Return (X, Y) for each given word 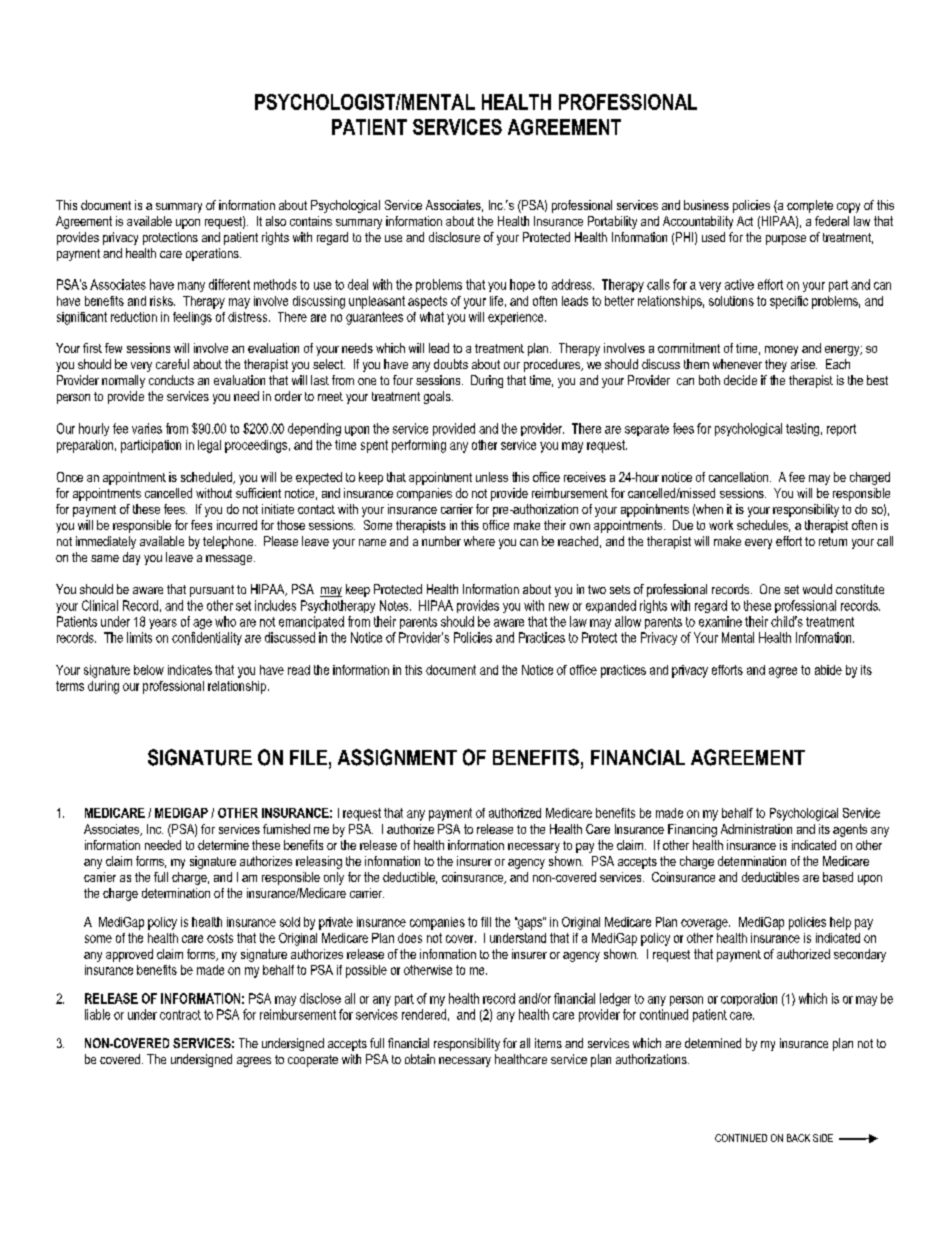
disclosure (454, 237)
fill (486, 922)
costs (220, 938)
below (149, 670)
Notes (395, 605)
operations (213, 254)
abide (828, 670)
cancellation (740, 477)
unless (492, 477)
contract (180, 1015)
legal (209, 446)
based (838, 877)
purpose (786, 240)
